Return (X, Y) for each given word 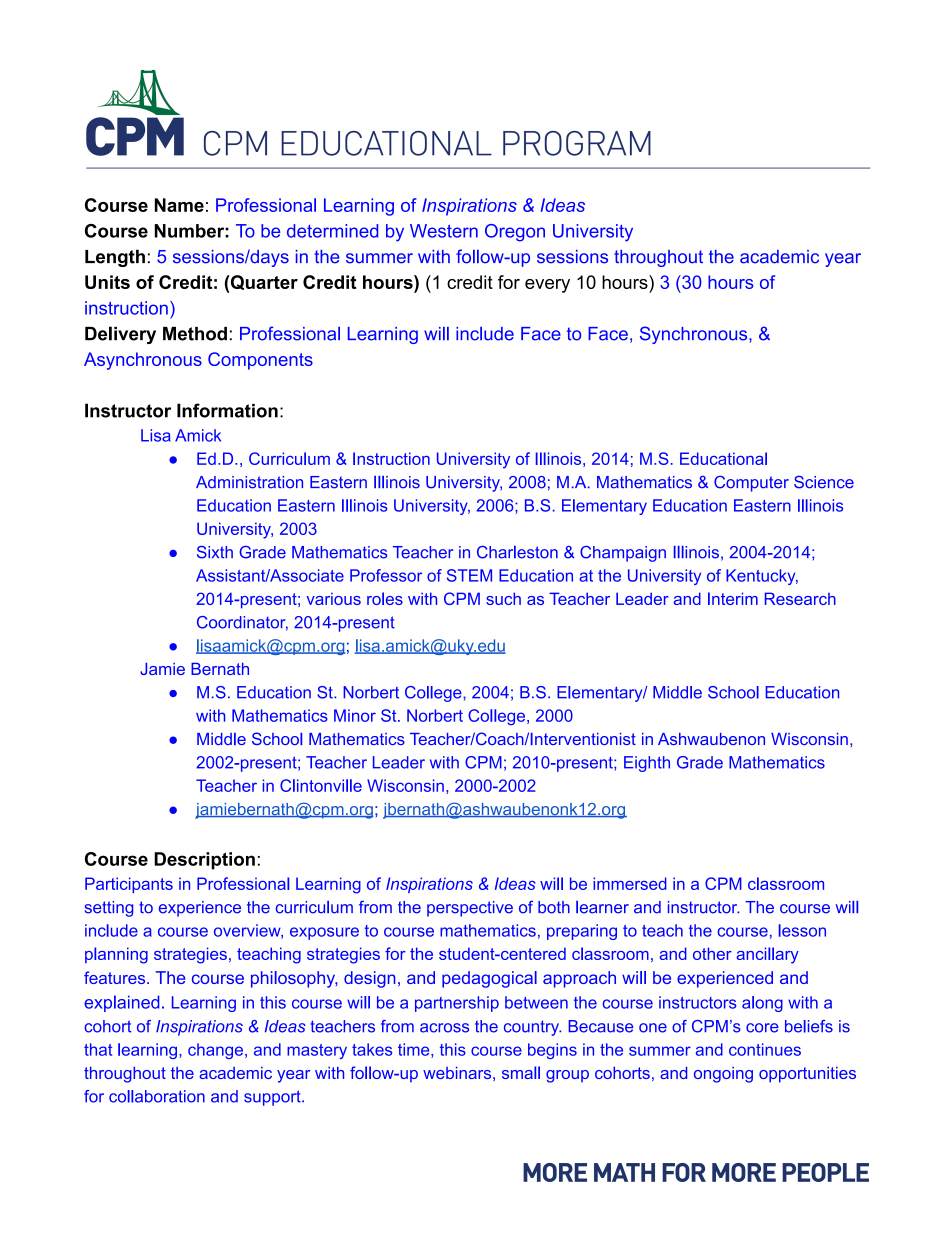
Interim (733, 598)
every (547, 286)
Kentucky (762, 577)
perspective (470, 909)
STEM (469, 575)
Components (260, 361)
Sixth (215, 552)
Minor (355, 715)
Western (444, 231)
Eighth (647, 764)
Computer (751, 483)
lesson (802, 930)
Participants (129, 885)
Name (179, 205)
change (215, 1051)
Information (227, 410)
